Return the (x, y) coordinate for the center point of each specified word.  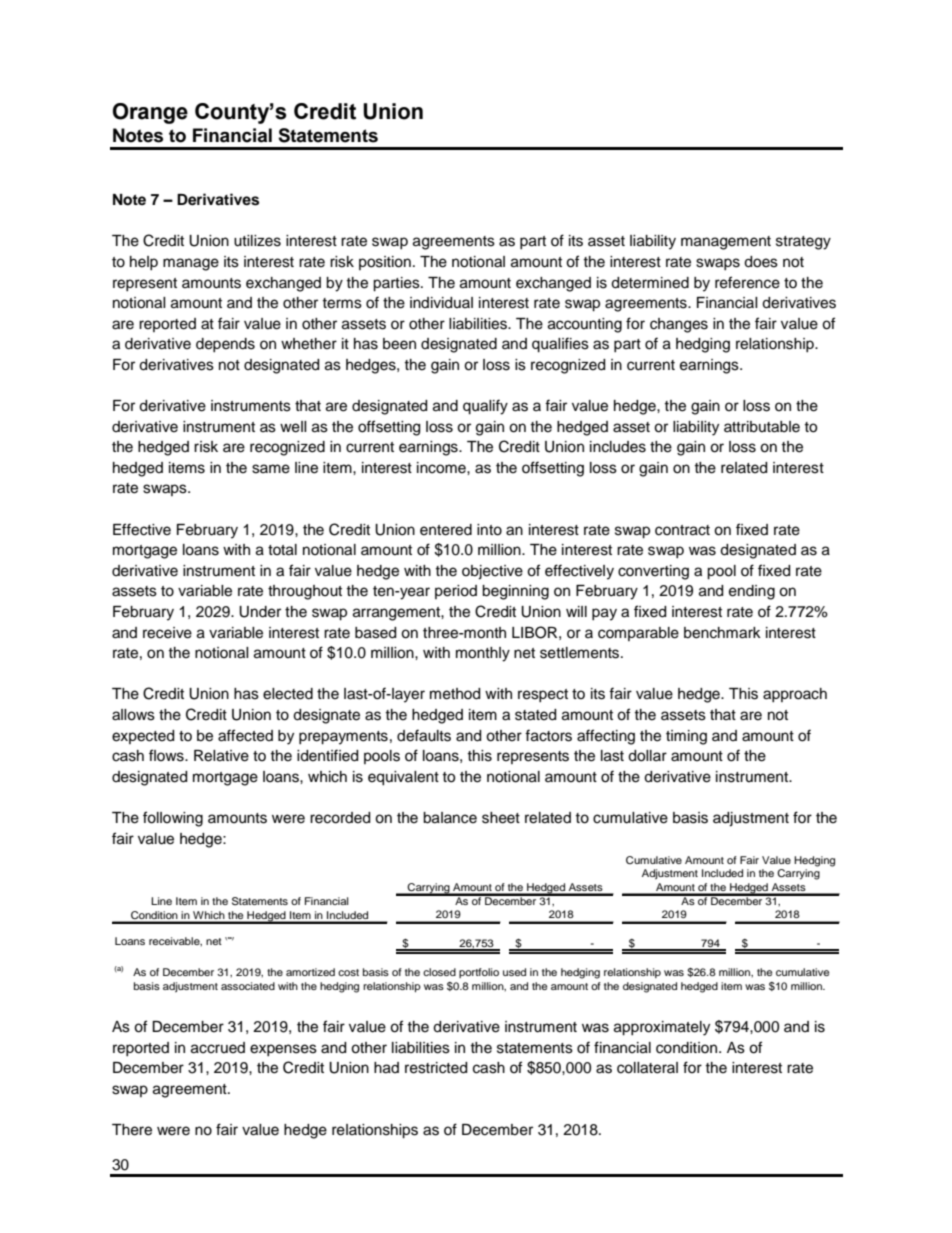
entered (446, 530)
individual (441, 303)
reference (747, 282)
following (173, 819)
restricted (436, 1068)
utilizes (257, 241)
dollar (647, 756)
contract (682, 530)
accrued (218, 1048)
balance (450, 818)
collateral (647, 1068)
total (282, 550)
